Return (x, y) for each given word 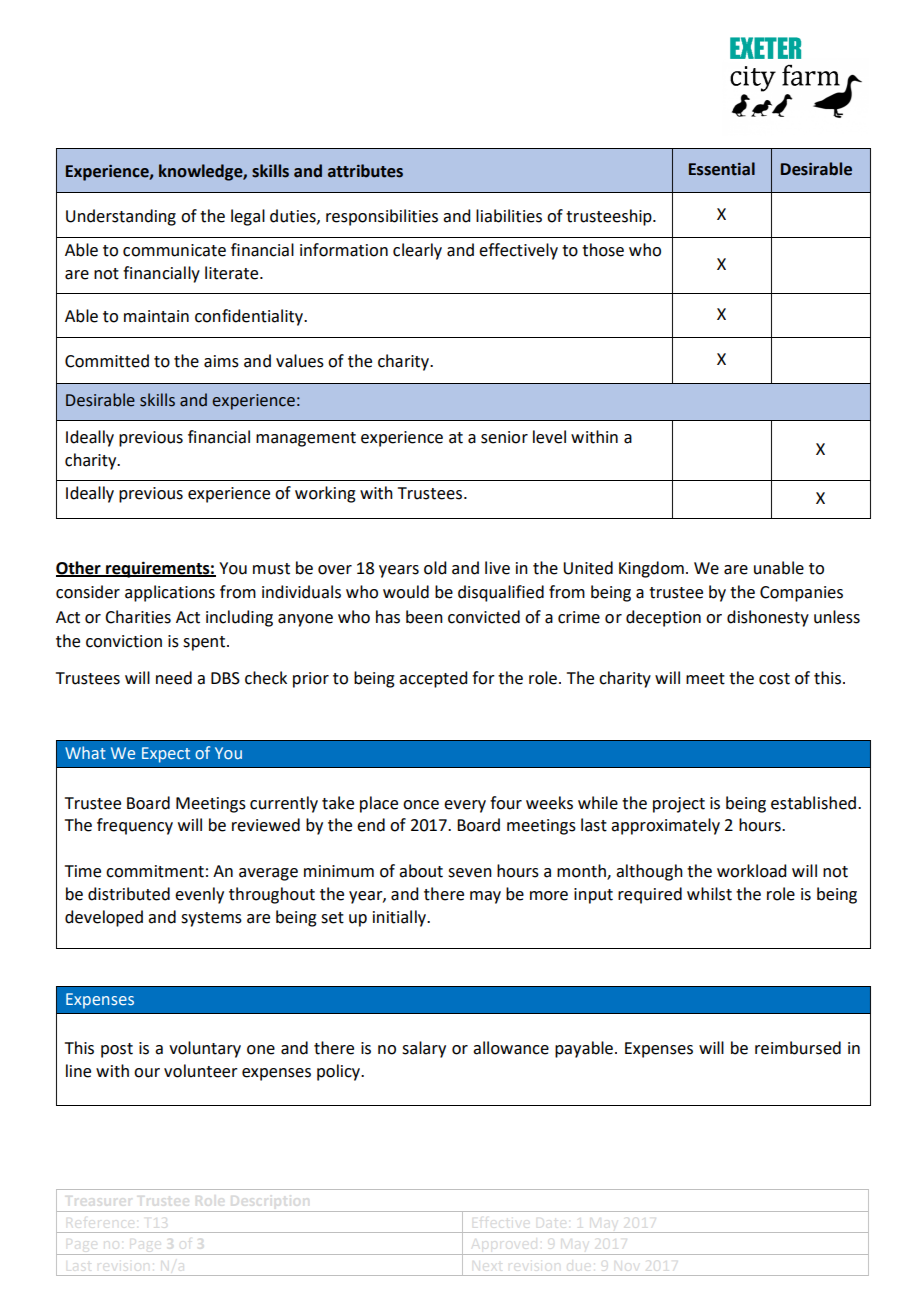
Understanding (121, 217)
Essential (722, 169)
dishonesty (768, 618)
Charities (138, 617)
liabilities (509, 216)
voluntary (205, 1049)
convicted (484, 617)
